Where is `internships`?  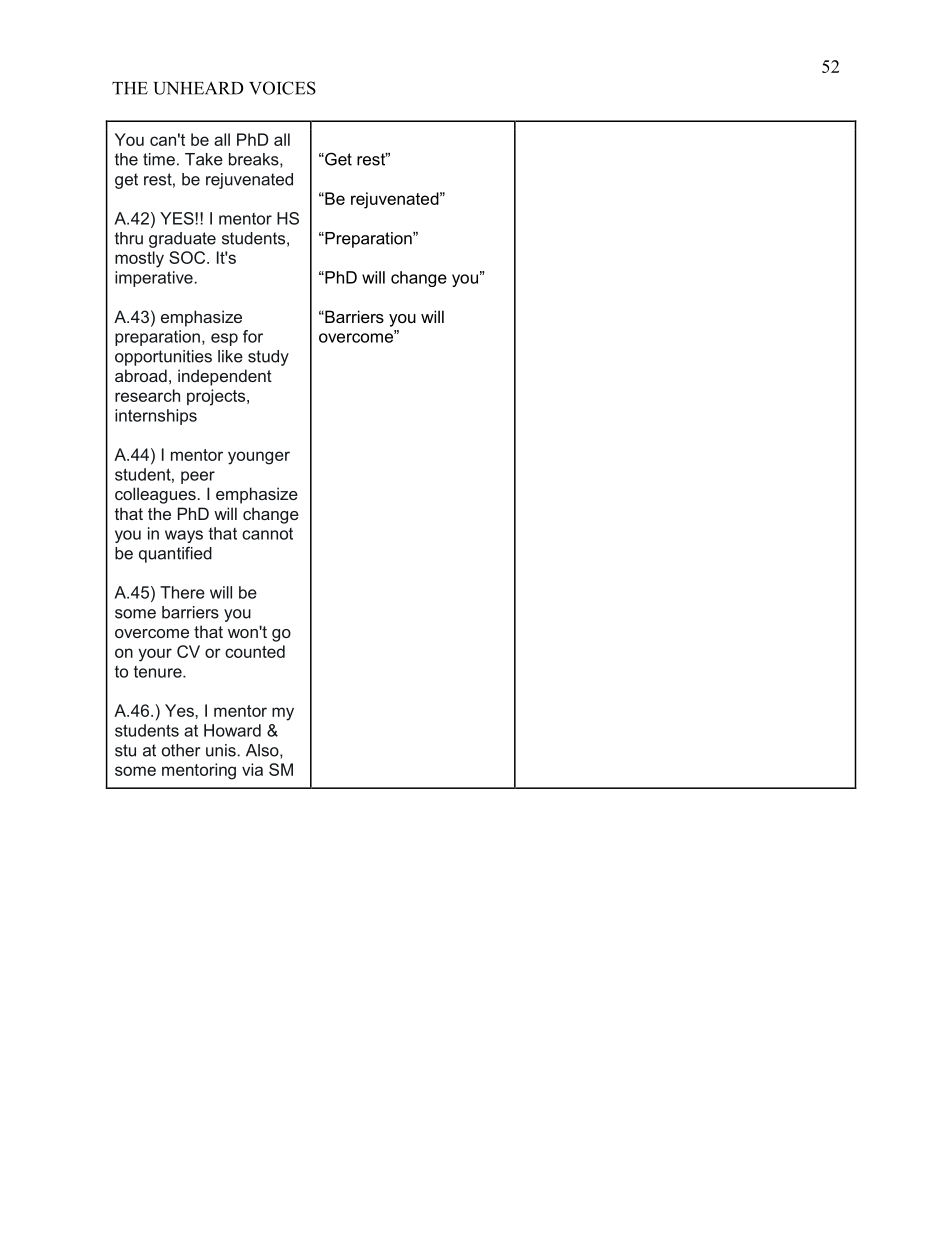 internships is located at coordinates (156, 417).
